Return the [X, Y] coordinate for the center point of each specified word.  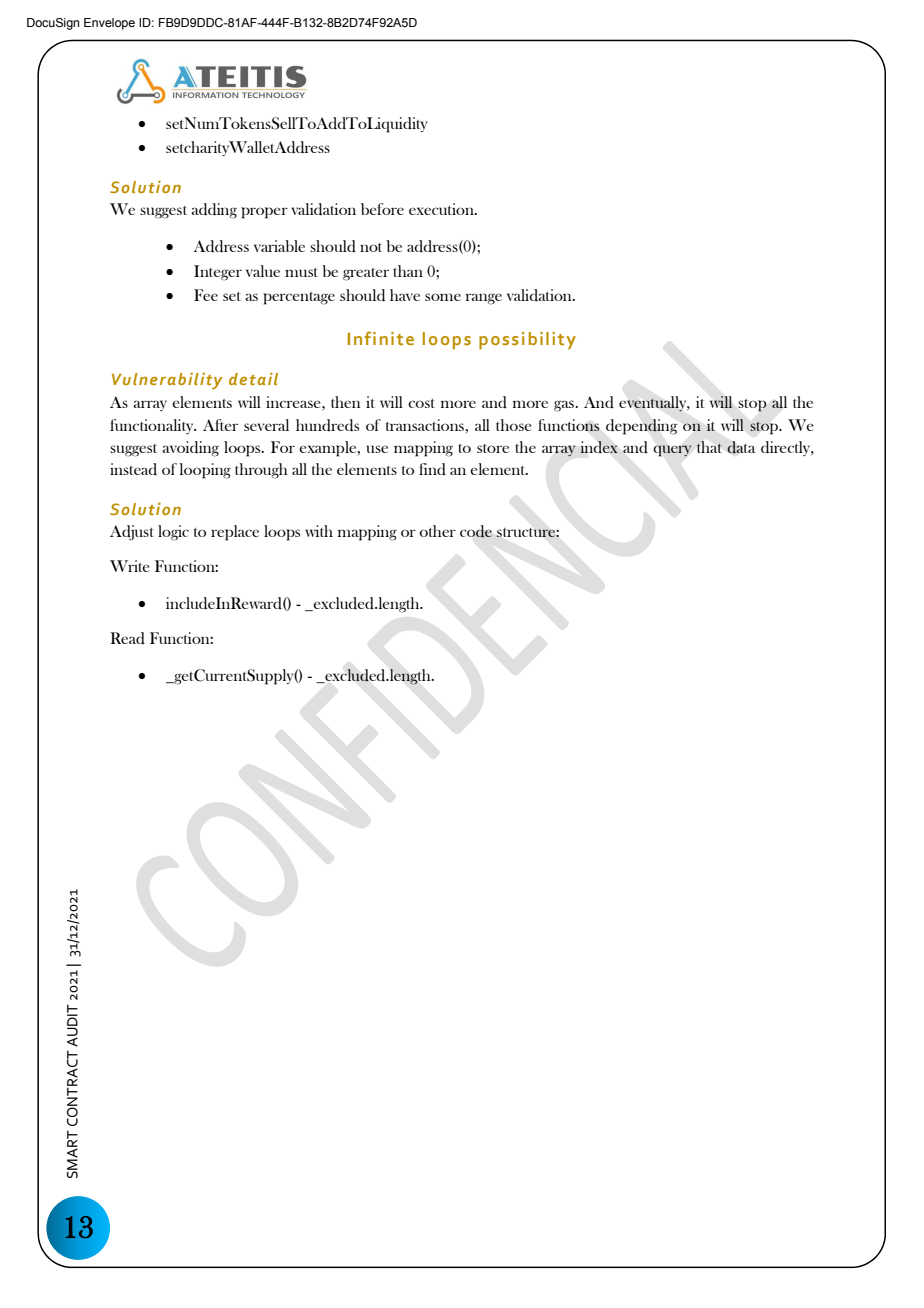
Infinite [381, 338]
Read [127, 638]
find [432, 469]
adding [214, 211]
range [484, 299]
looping [205, 471]
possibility [527, 341]
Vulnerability [167, 380]
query [672, 451]
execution [442, 209]
